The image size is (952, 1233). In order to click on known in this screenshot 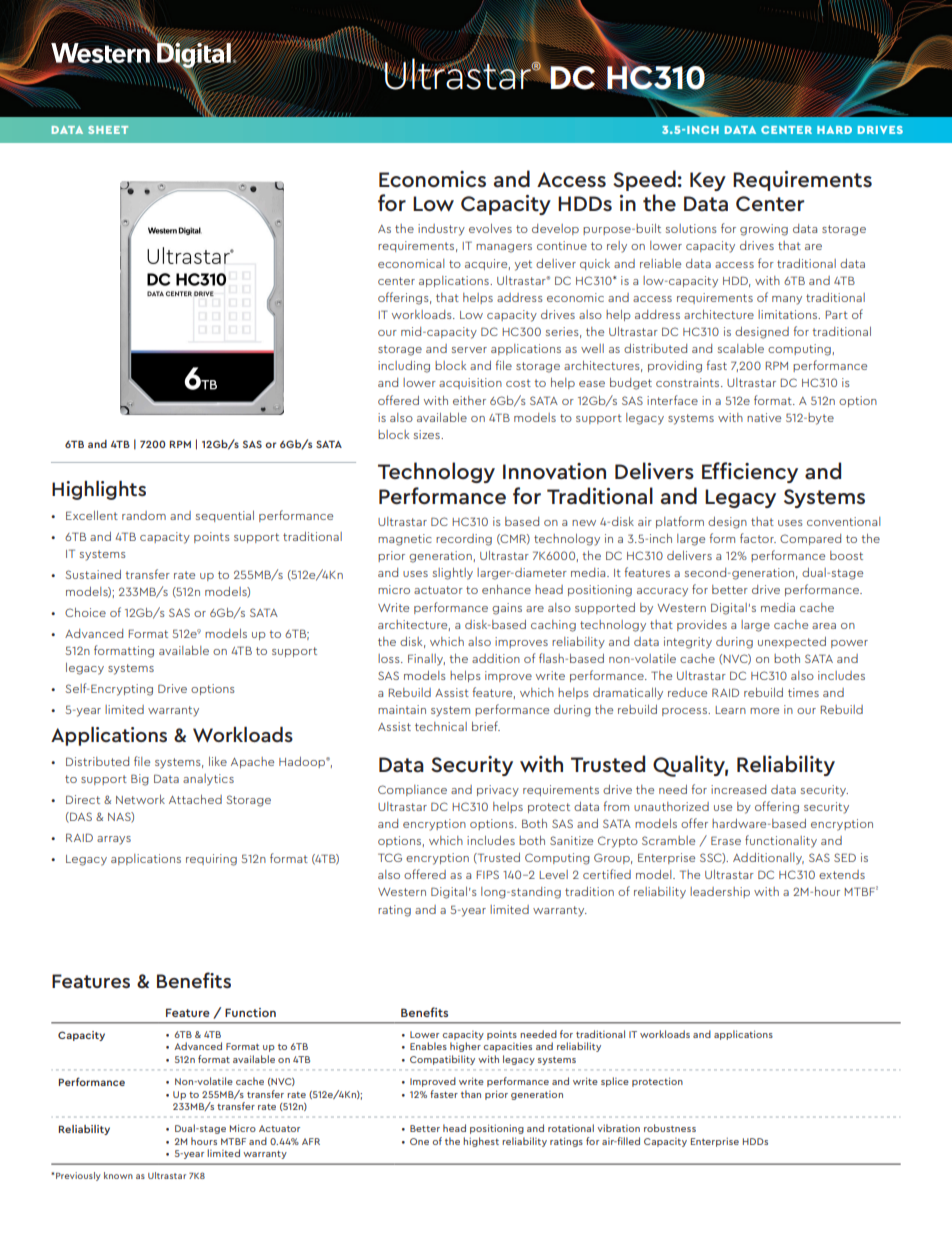, I will do `click(118, 1175)`.
